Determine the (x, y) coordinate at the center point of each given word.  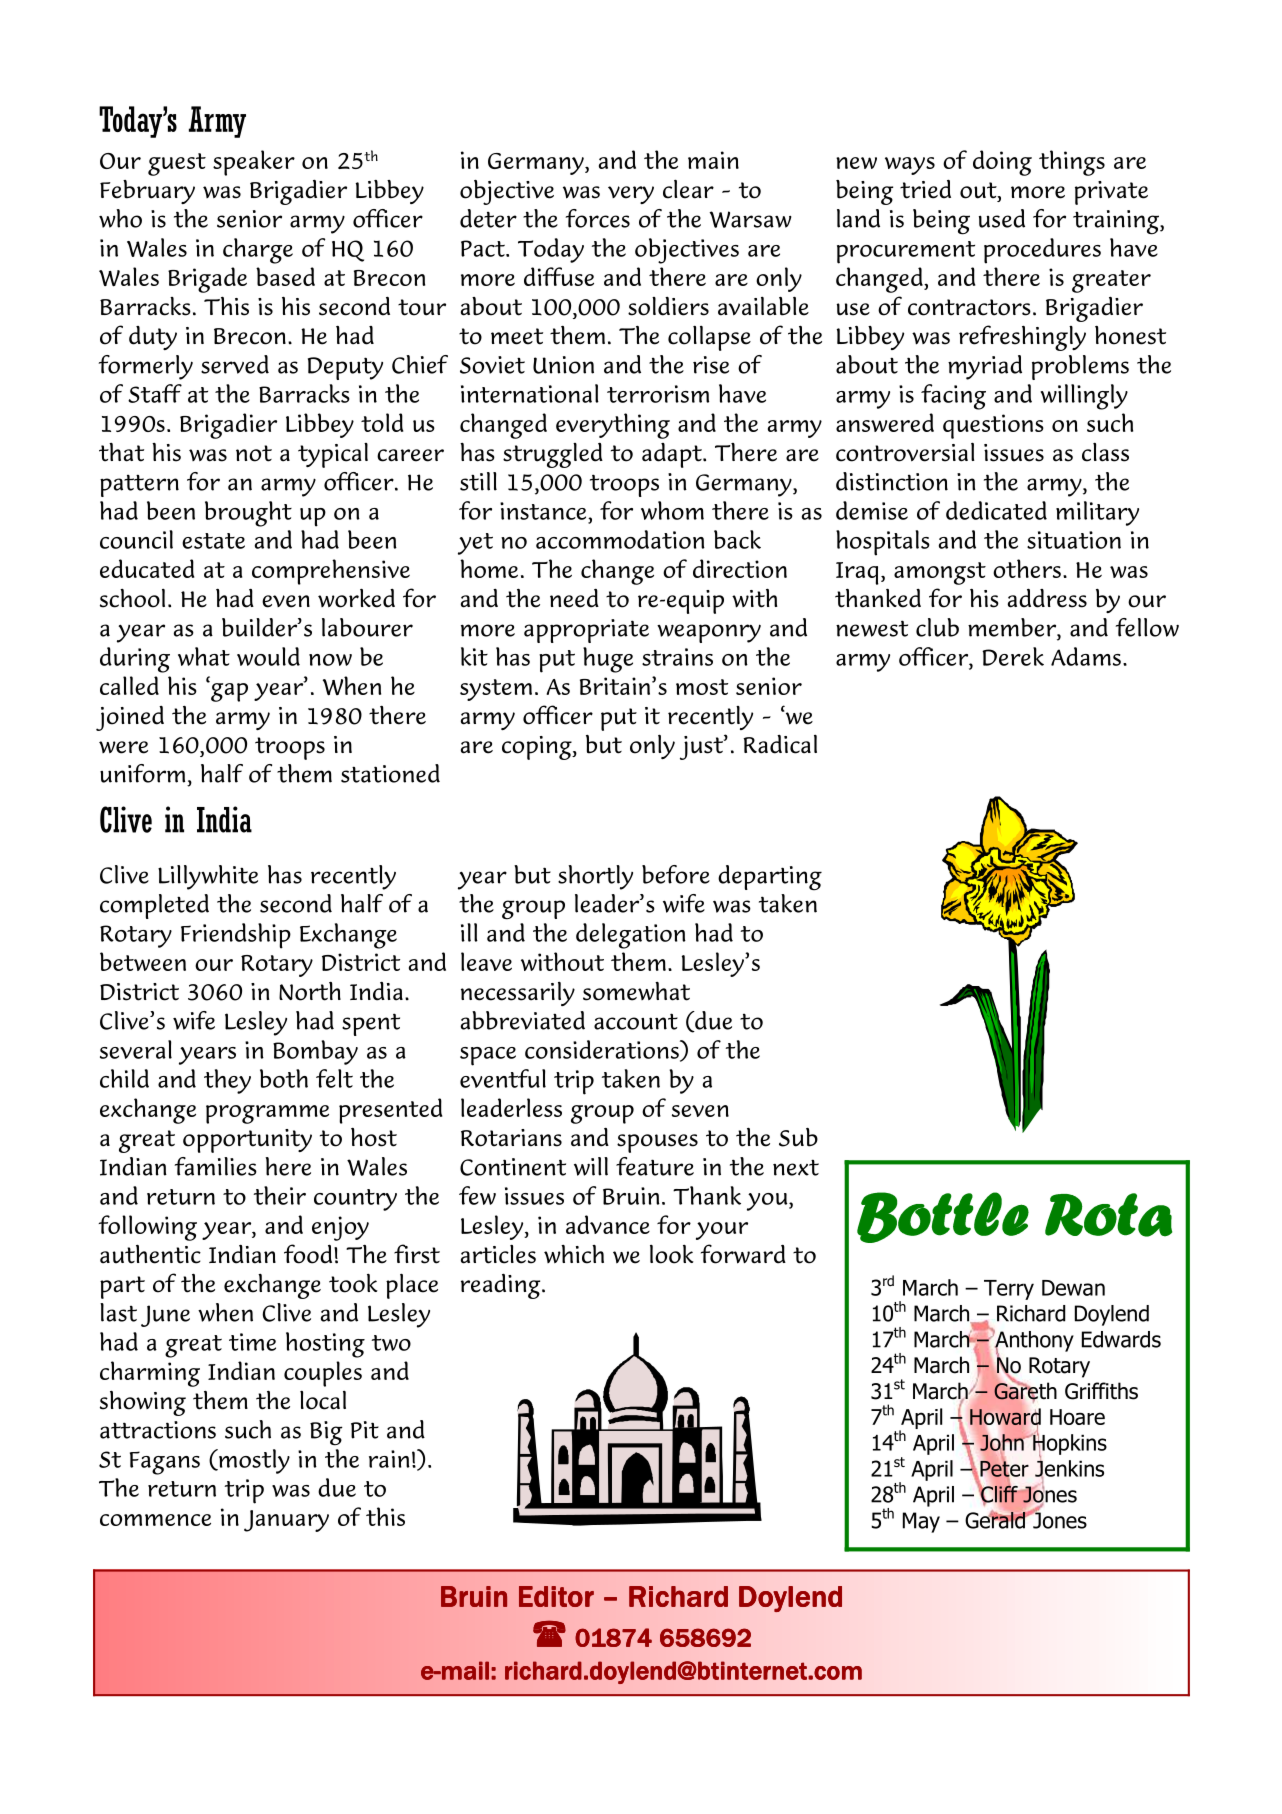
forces (597, 218)
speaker (254, 163)
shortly (595, 877)
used (1002, 218)
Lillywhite (208, 877)
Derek (1013, 656)
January (286, 1521)
